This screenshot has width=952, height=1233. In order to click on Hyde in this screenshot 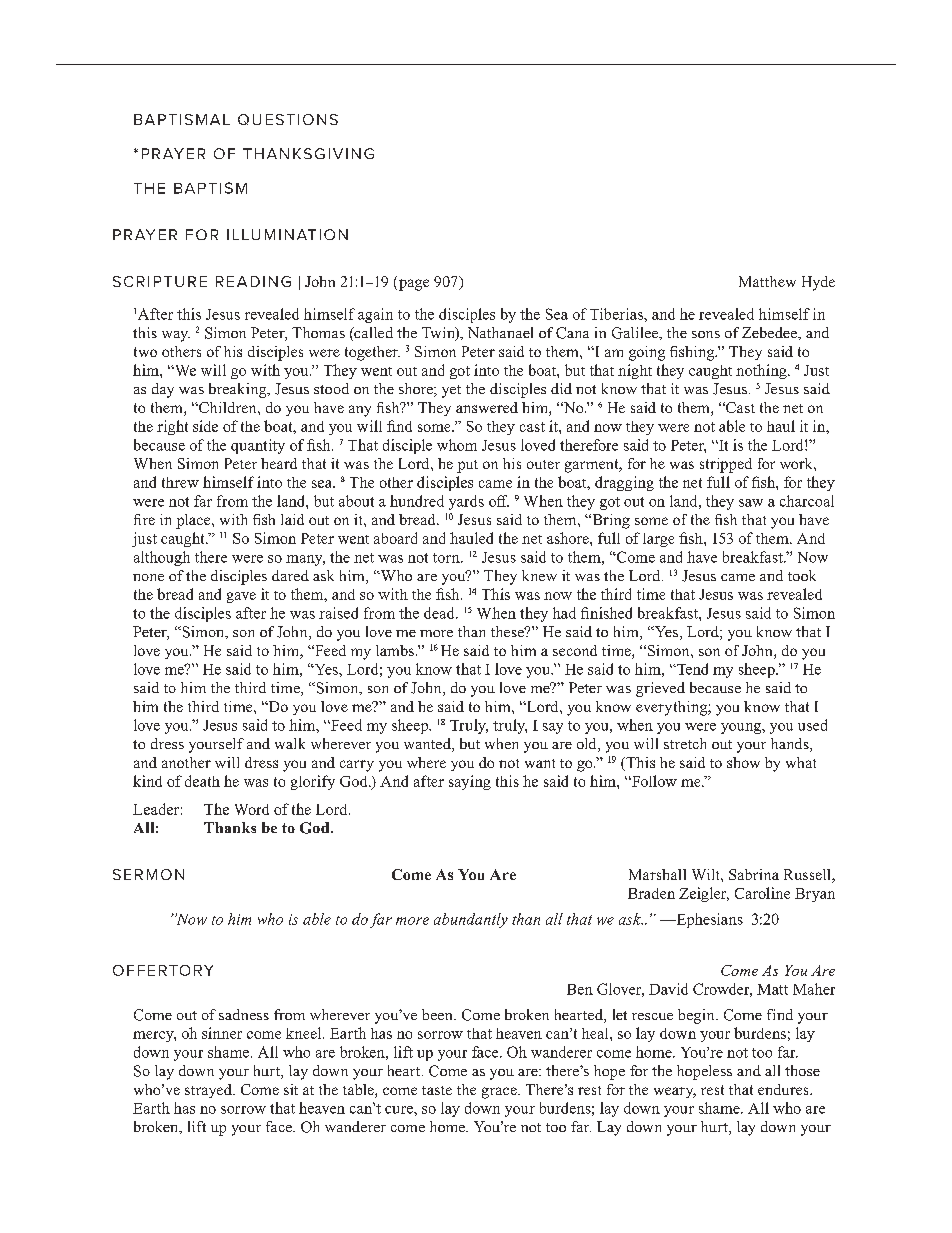, I will do `click(818, 283)`.
